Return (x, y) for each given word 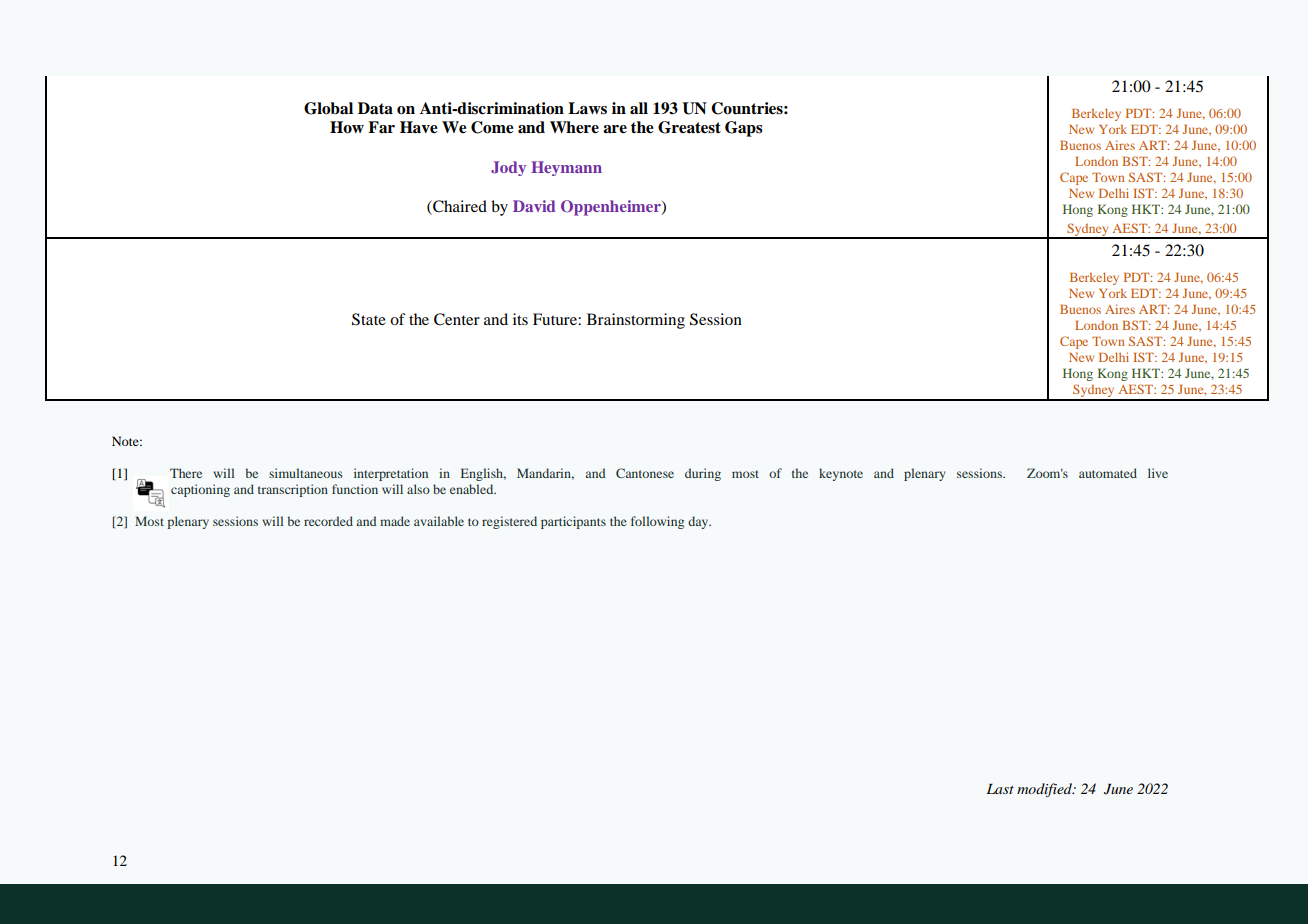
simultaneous (306, 473)
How (347, 127)
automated (1108, 473)
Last (1000, 789)
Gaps (744, 129)
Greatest (689, 127)
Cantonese (645, 473)
